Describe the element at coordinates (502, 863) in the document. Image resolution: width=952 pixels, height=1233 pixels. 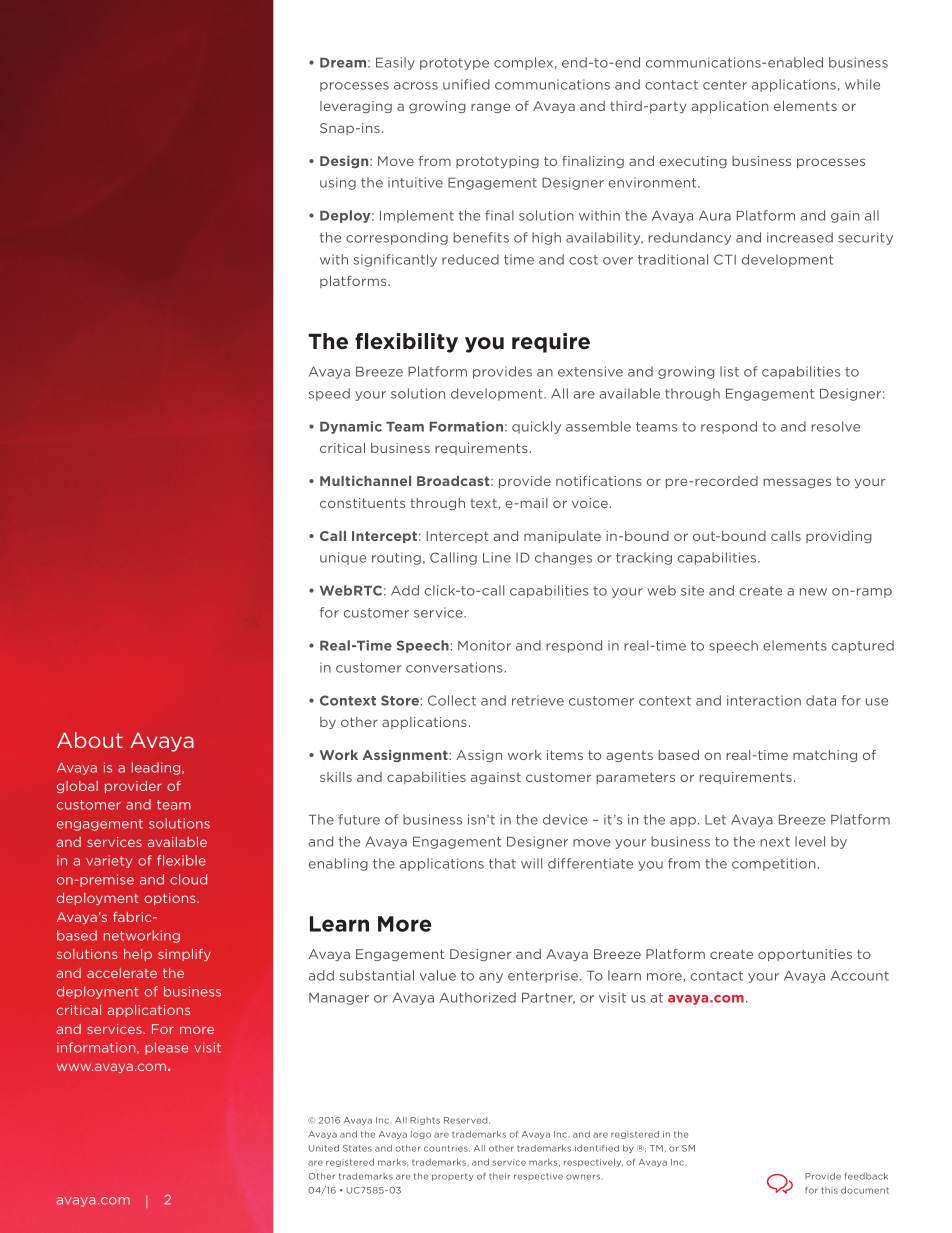
I see `that` at that location.
